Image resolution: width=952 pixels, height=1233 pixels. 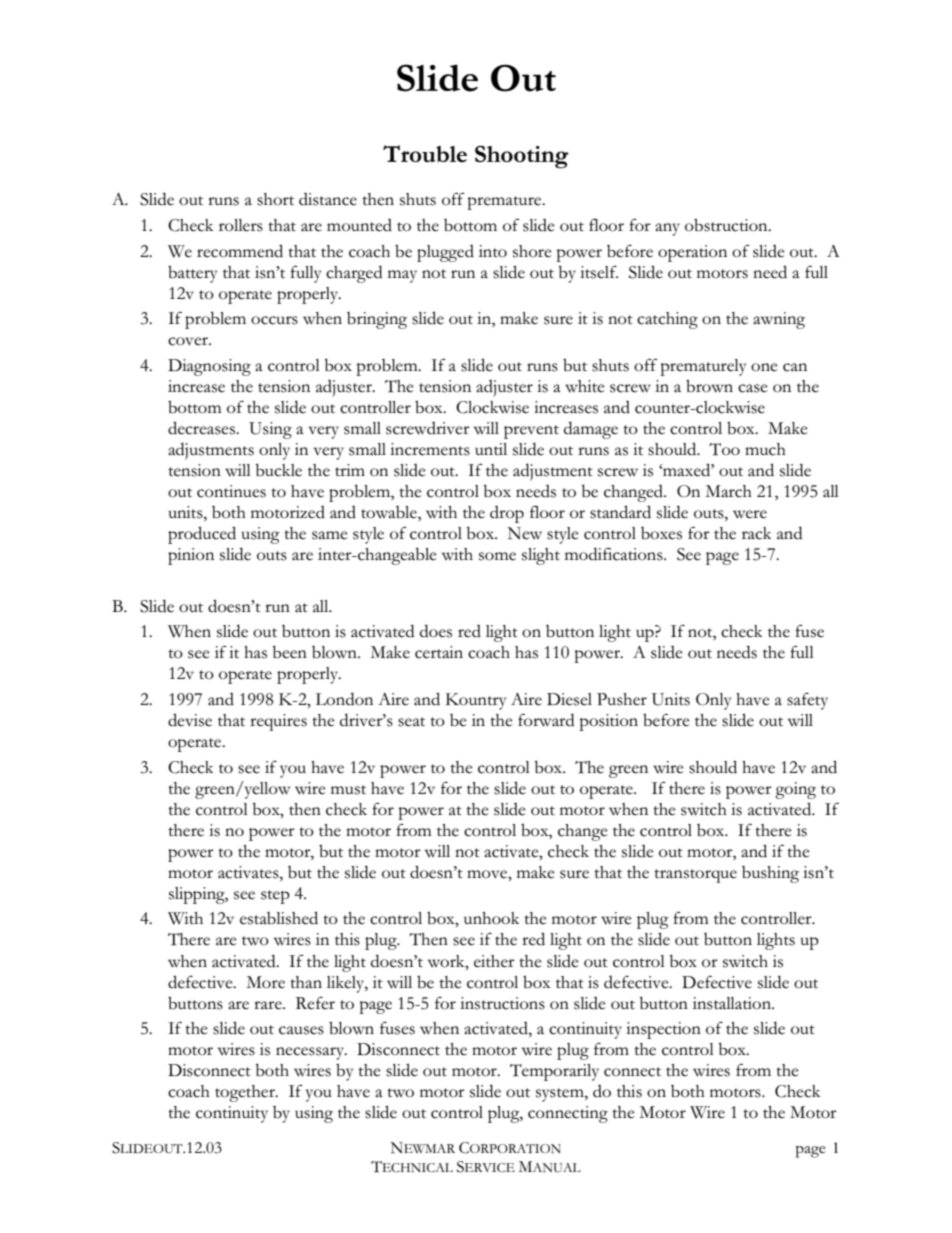 What do you see at coordinates (275, 199) in the screenshot?
I see `short` at bounding box center [275, 199].
